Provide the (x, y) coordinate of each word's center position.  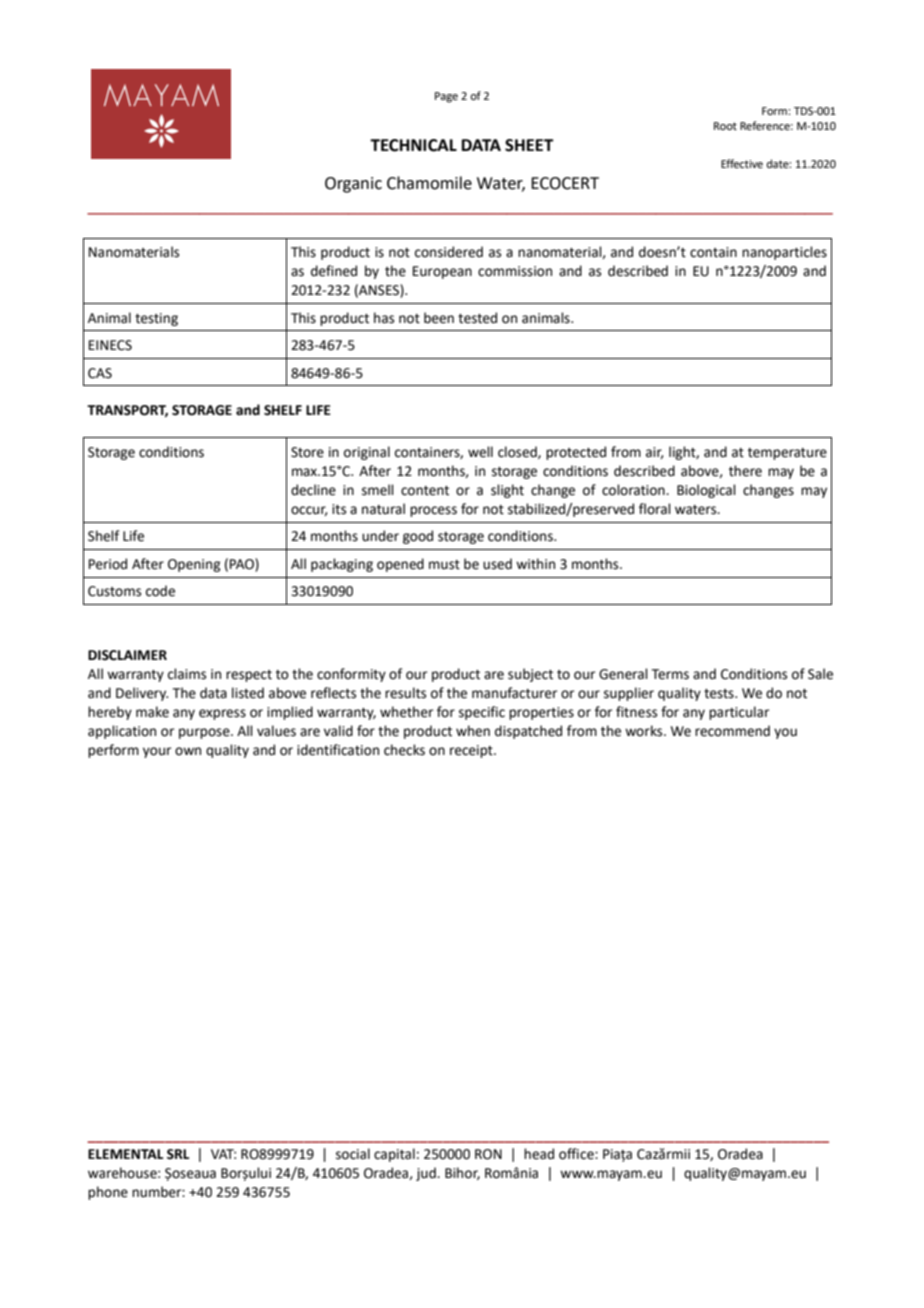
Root (725, 126)
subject (530, 675)
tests (720, 694)
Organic (353, 185)
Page (446, 97)
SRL (178, 1154)
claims (187, 674)
